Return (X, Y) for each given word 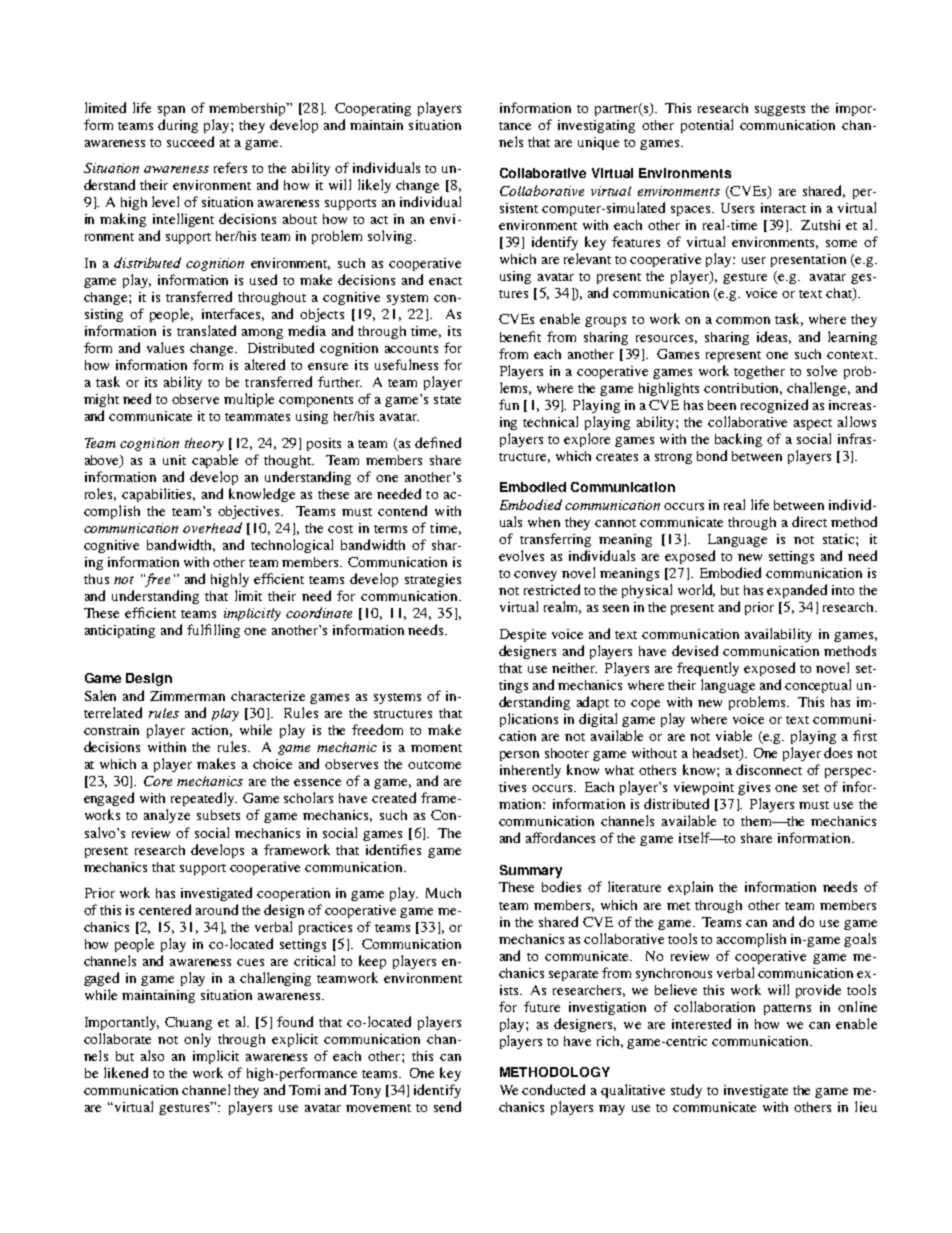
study (686, 1091)
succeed (190, 141)
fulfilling (213, 631)
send (447, 1106)
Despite (523, 635)
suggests (780, 110)
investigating (596, 126)
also (152, 1055)
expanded (797, 591)
